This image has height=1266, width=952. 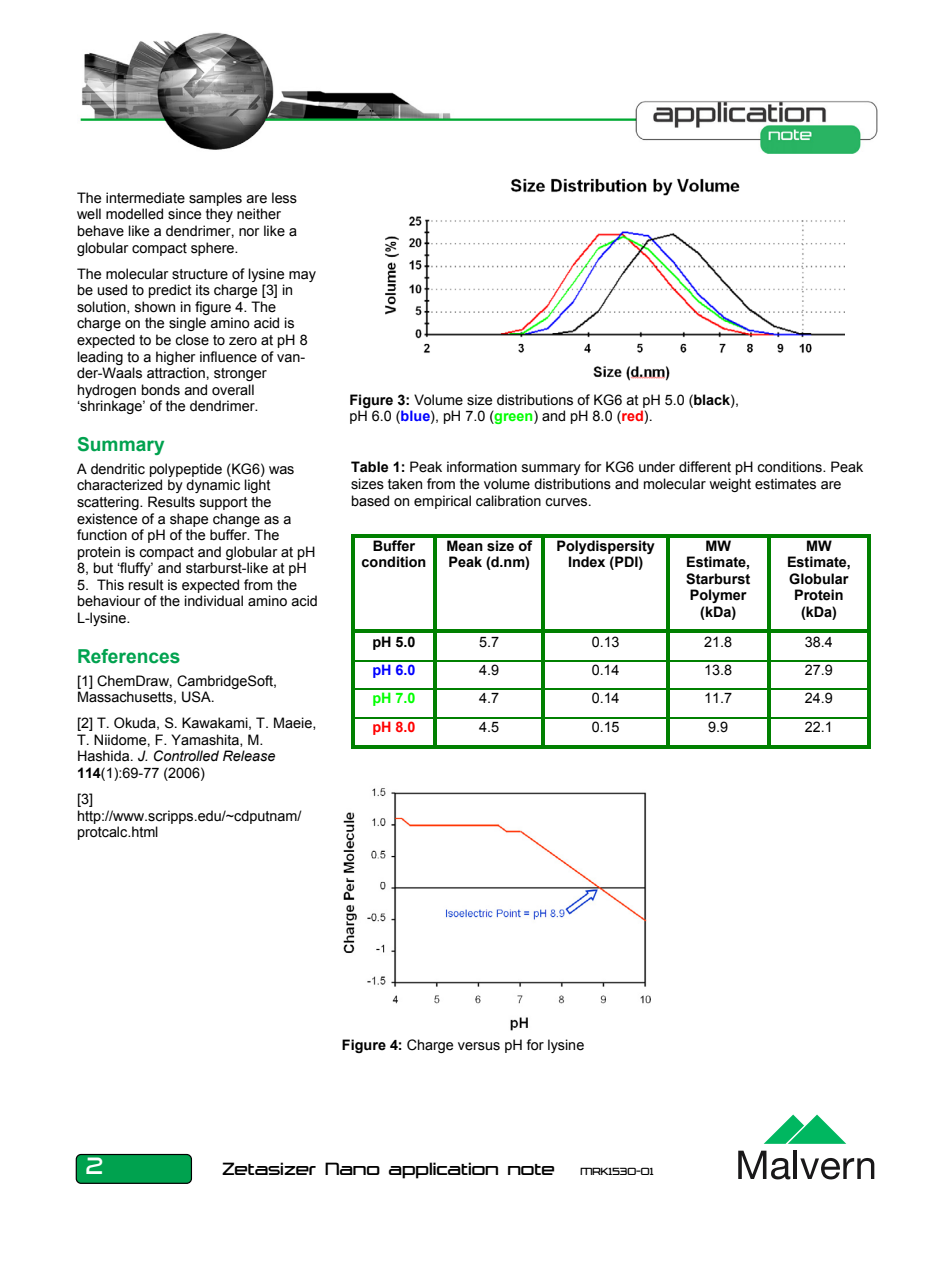 What do you see at coordinates (531, 1169) in the image?
I see `note` at bounding box center [531, 1169].
